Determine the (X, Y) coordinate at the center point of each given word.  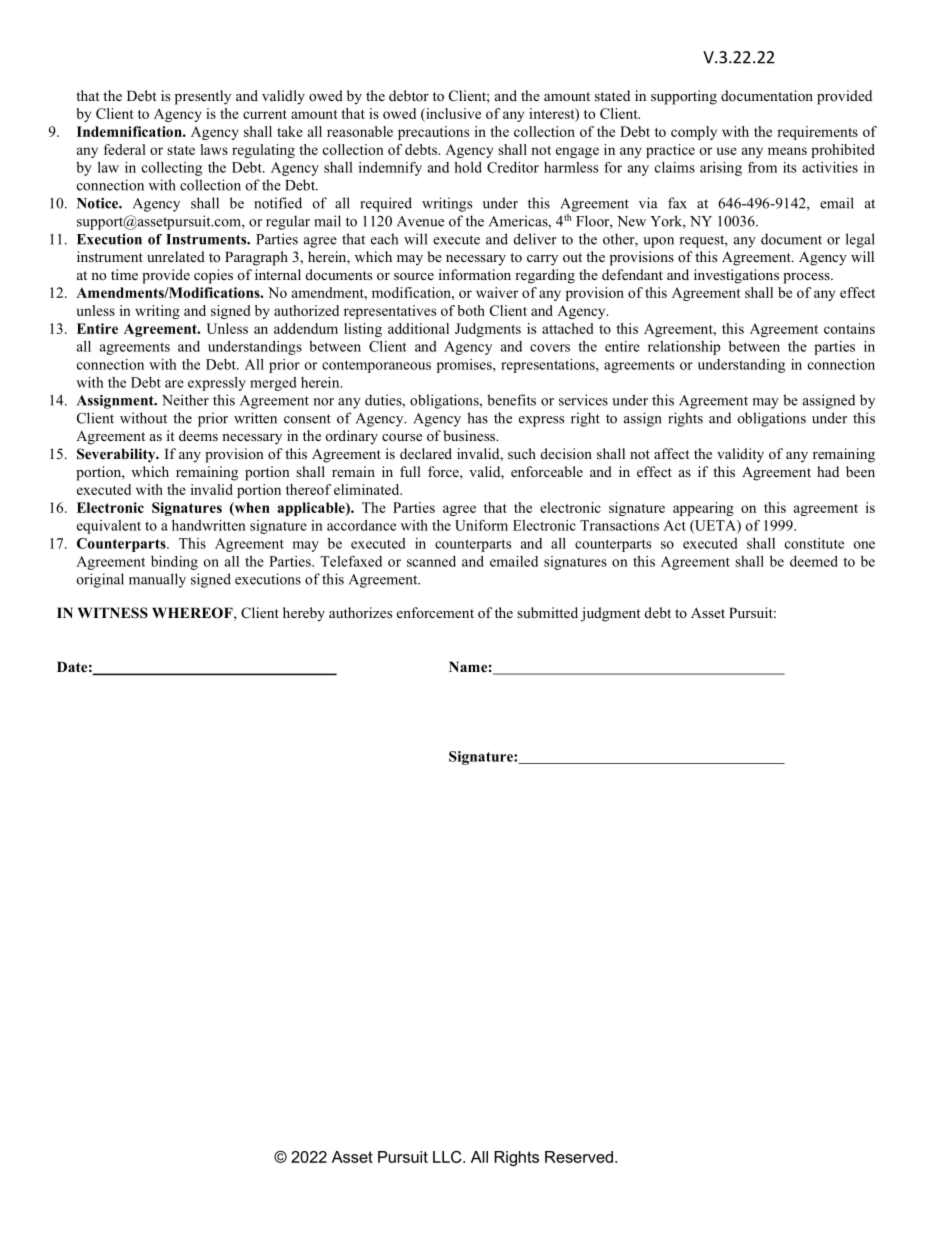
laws (214, 149)
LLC (448, 1157)
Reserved (579, 1157)
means (787, 151)
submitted (547, 612)
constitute (814, 543)
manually (157, 580)
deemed (814, 561)
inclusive (452, 113)
